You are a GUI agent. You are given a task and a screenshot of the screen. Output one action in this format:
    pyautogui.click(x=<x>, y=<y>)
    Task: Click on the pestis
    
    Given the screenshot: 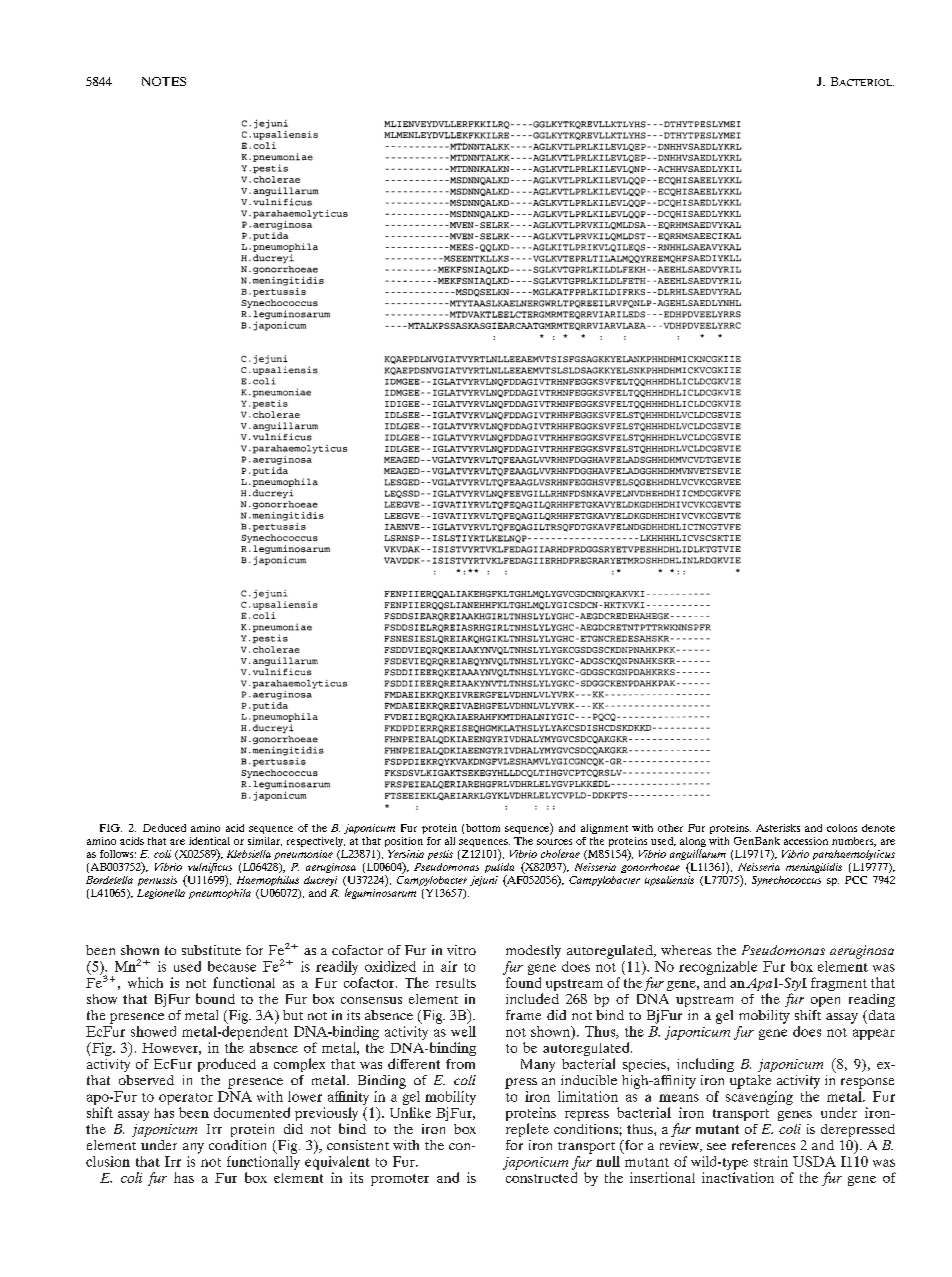 What is the action you would take?
    pyautogui.click(x=440, y=855)
